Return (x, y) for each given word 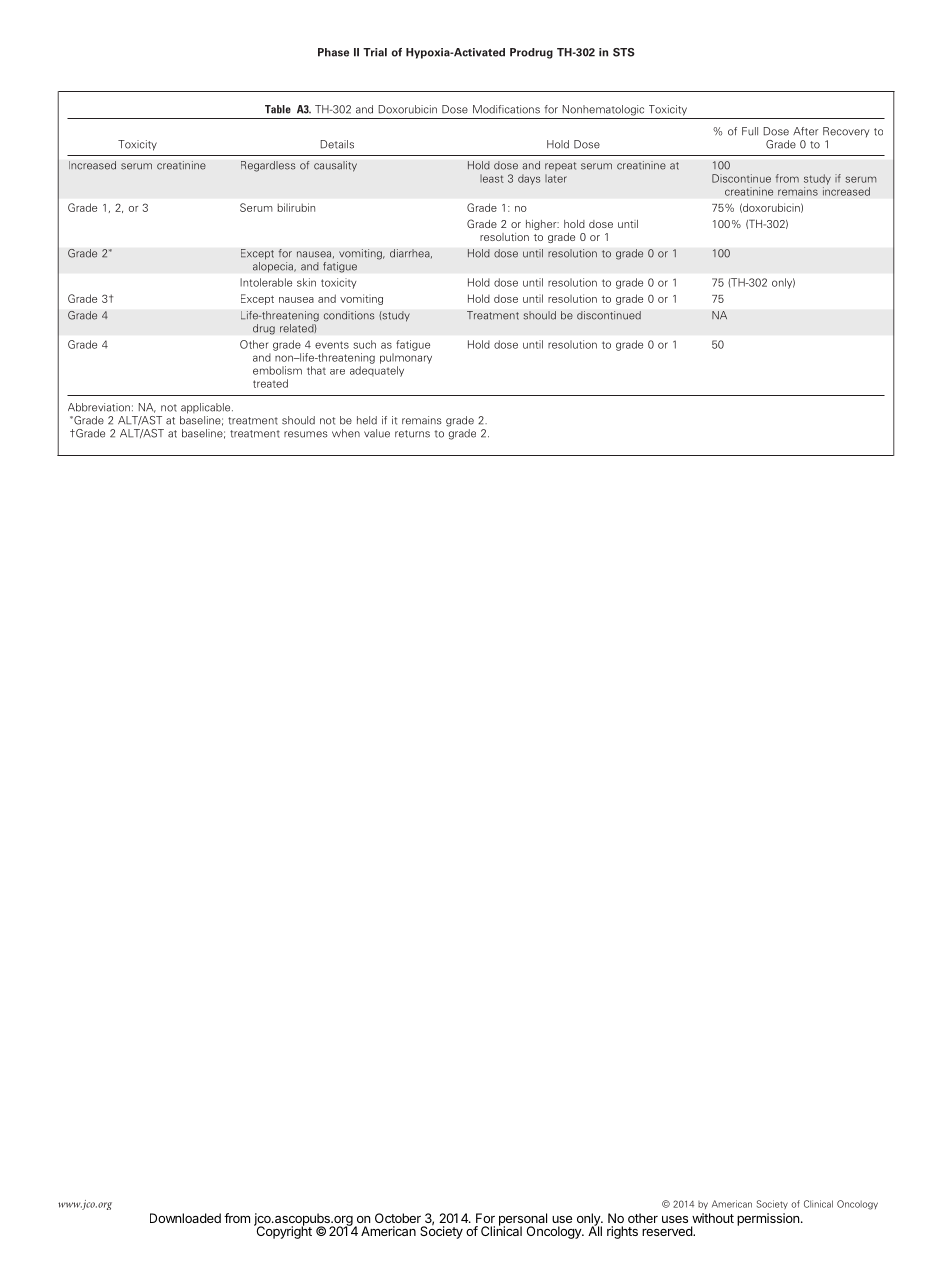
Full (750, 131)
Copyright (283, 1231)
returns (412, 434)
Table (278, 109)
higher (542, 225)
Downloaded (185, 1218)
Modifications (506, 109)
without (713, 1218)
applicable (207, 408)
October (398, 1218)
